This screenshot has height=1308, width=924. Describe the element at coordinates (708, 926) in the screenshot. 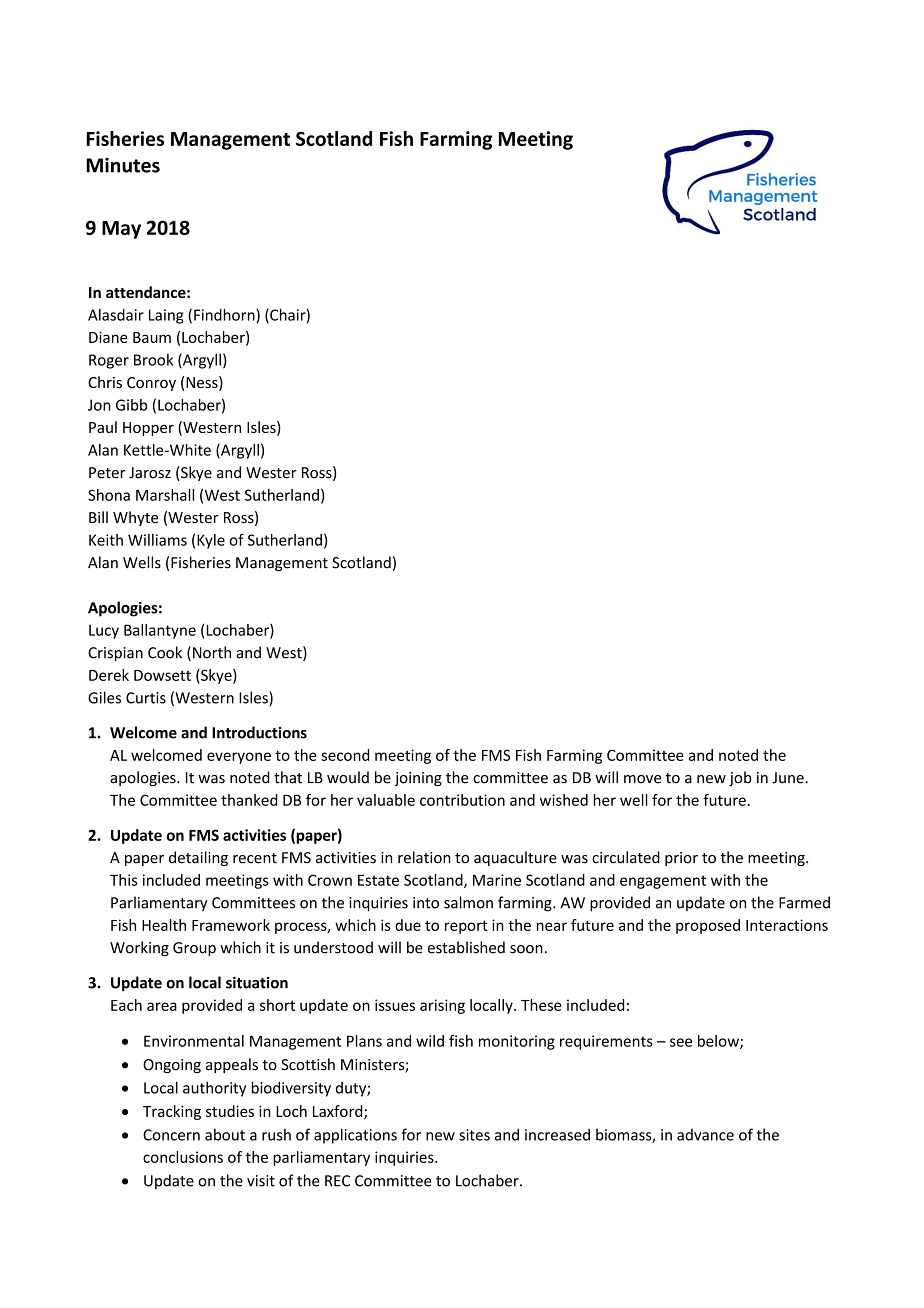

I see `proposed` at that location.
